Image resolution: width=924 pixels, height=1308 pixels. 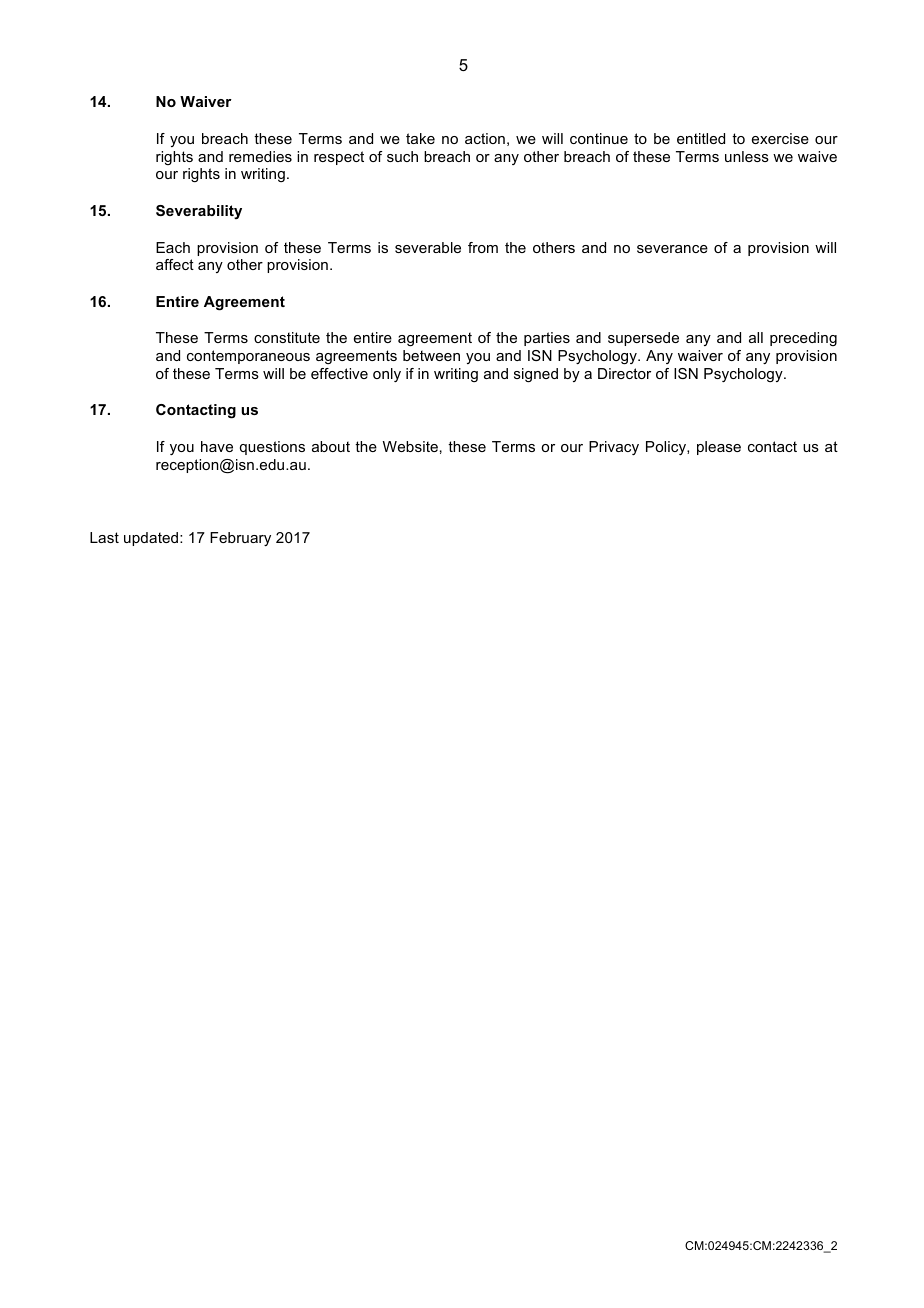 I want to click on from, so click(x=483, y=247).
